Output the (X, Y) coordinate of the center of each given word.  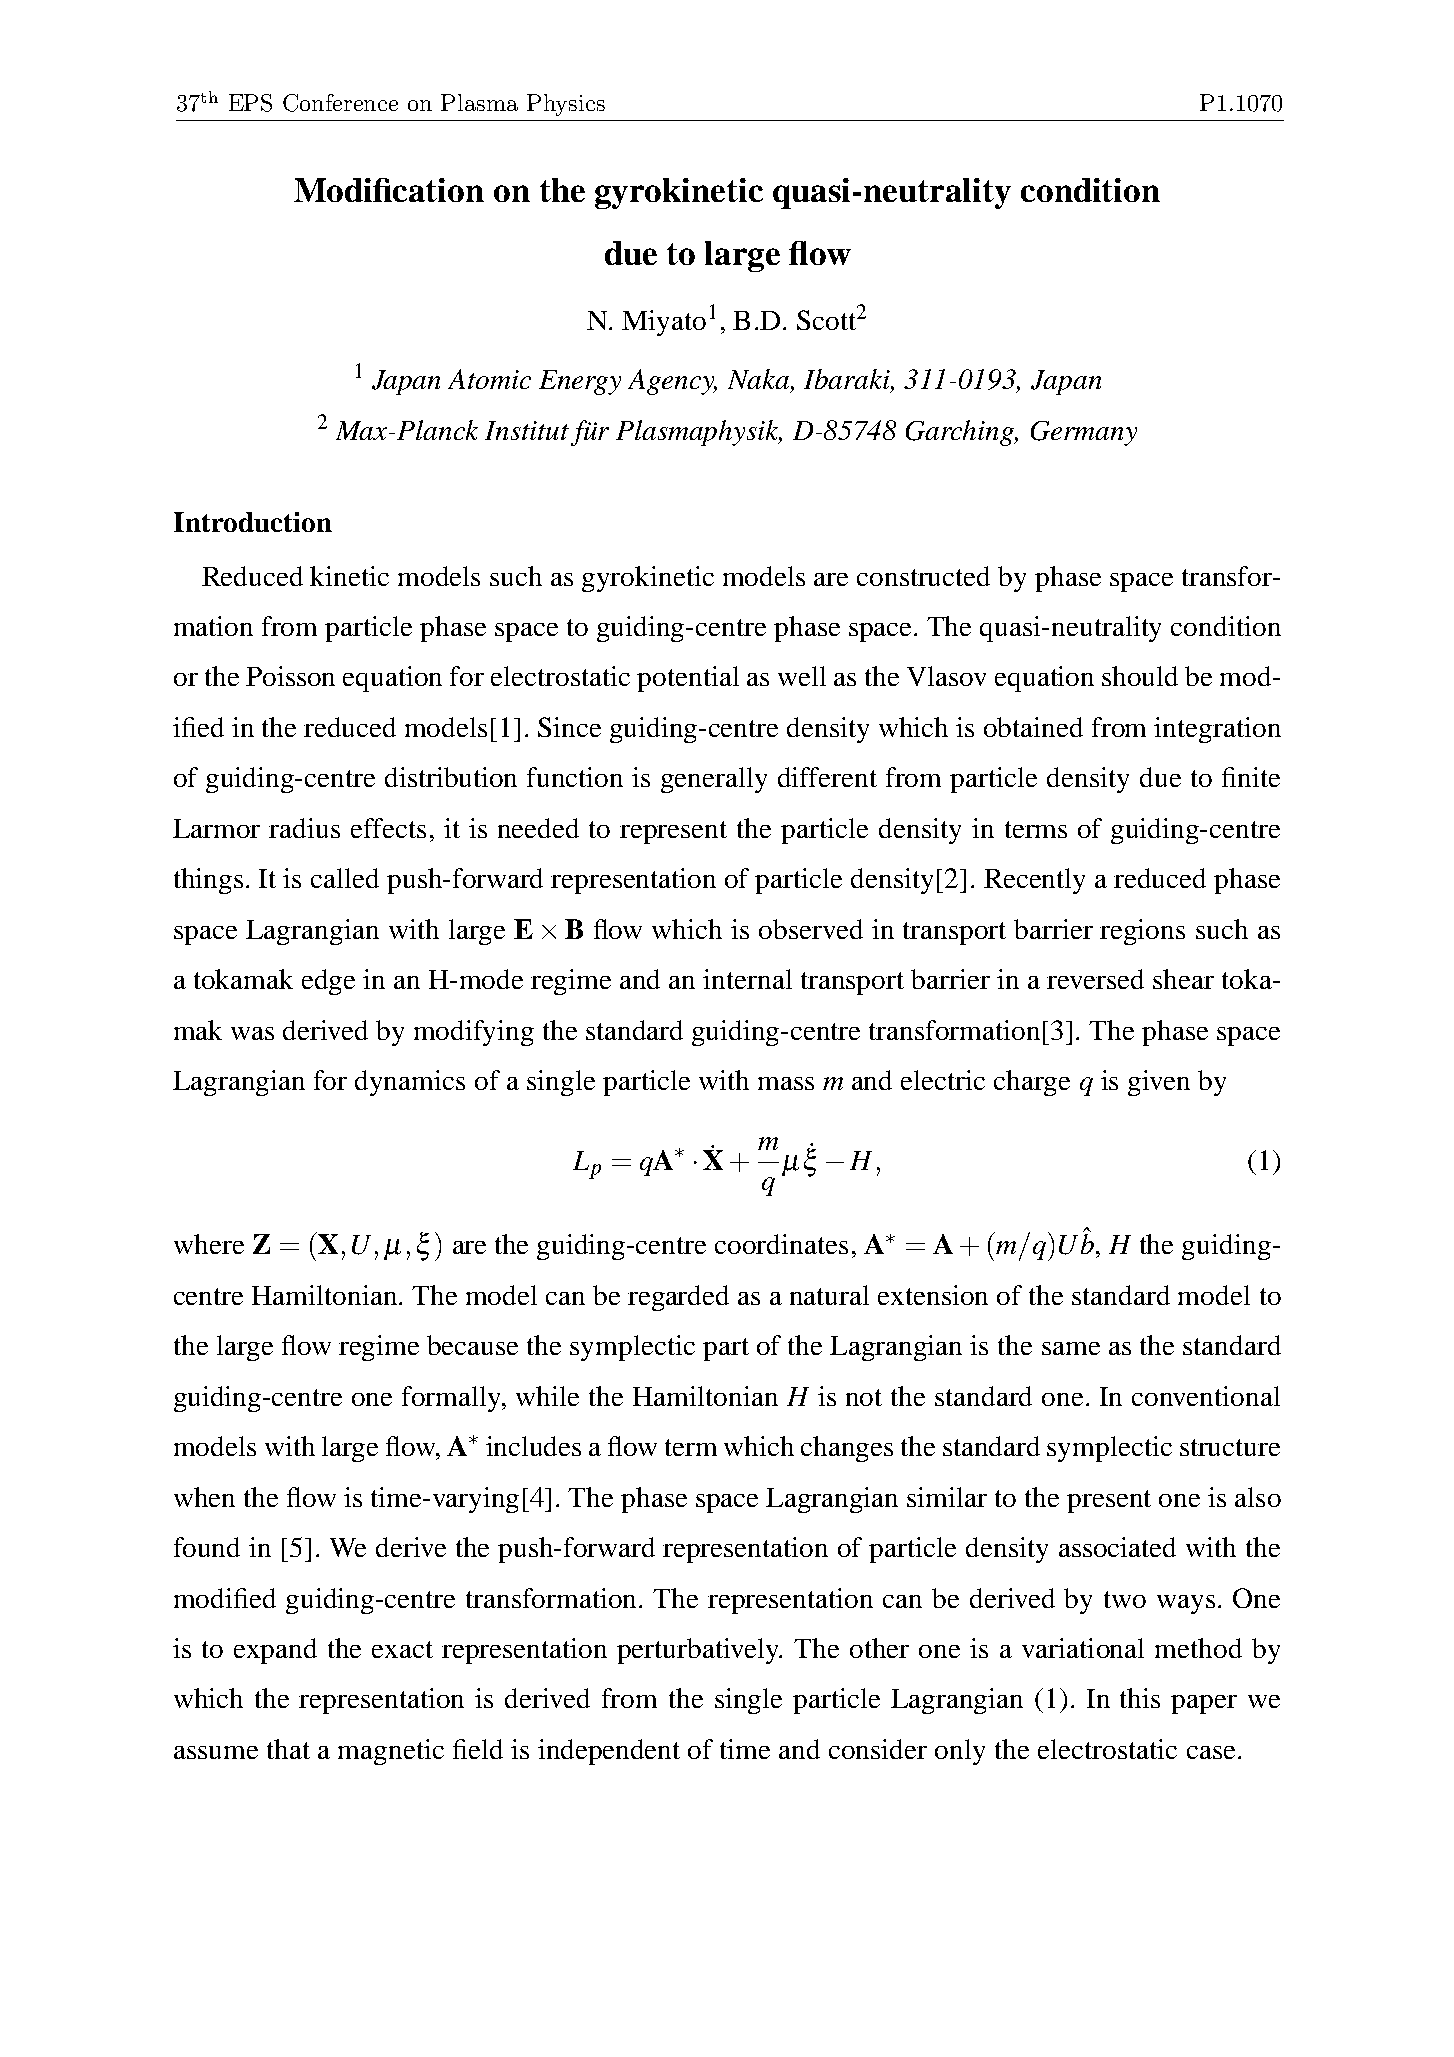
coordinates (781, 1244)
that (288, 1749)
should (1140, 676)
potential (688, 679)
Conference (340, 103)
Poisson (290, 676)
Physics (566, 105)
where (209, 1244)
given (1159, 1083)
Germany (1084, 433)
